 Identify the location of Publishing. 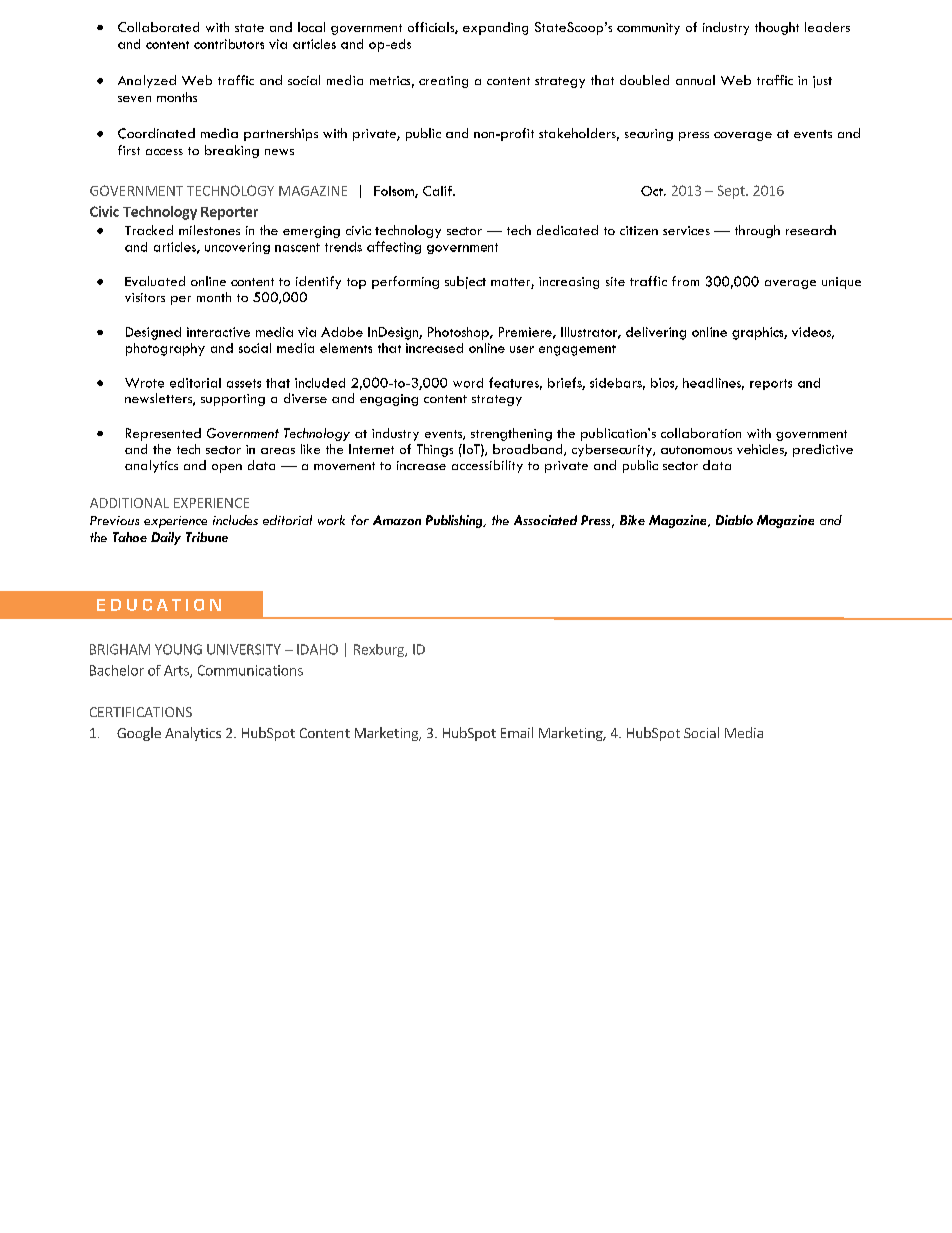
(455, 521).
